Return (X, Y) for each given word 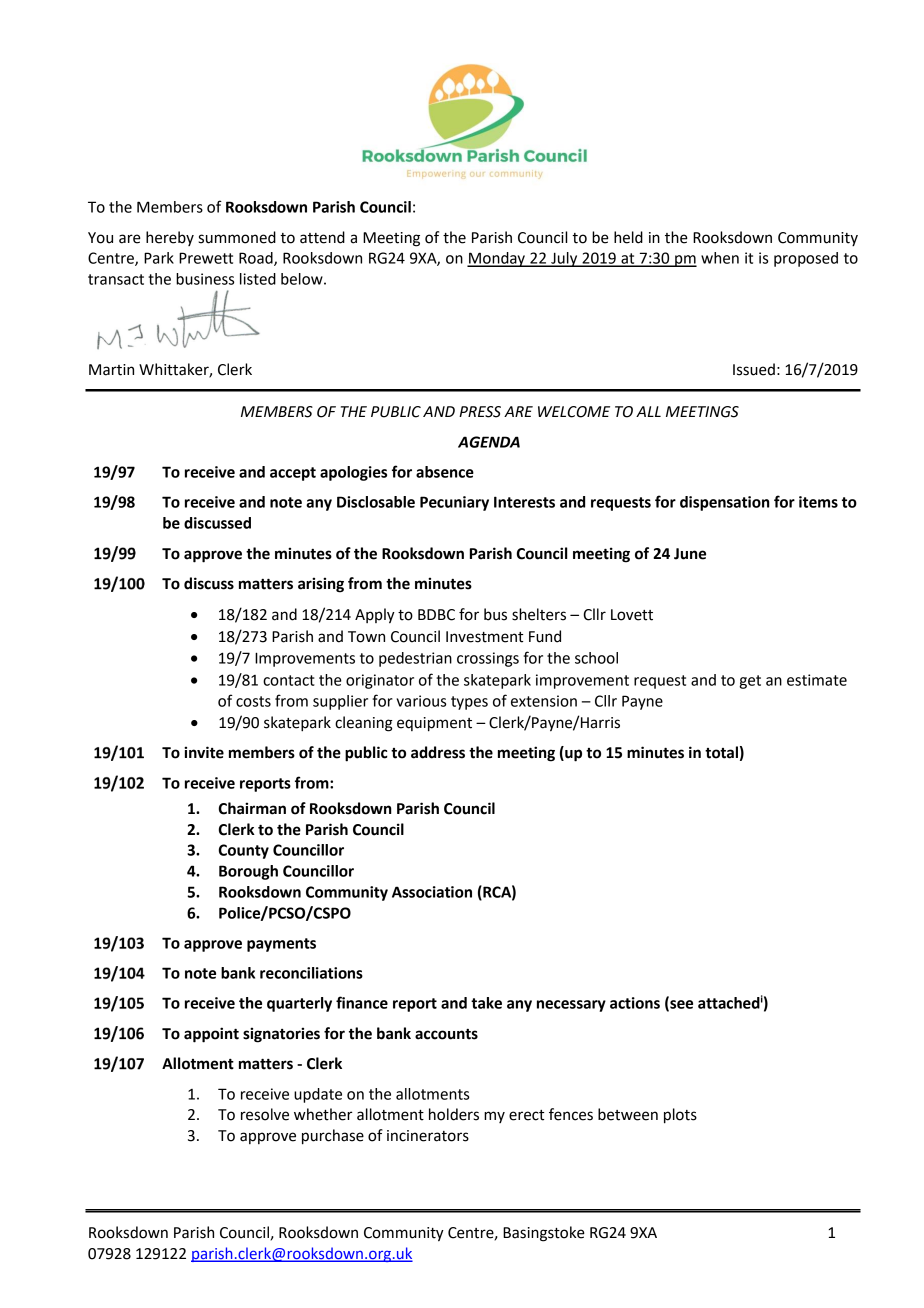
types (469, 703)
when (720, 258)
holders (454, 1114)
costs (253, 701)
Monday (497, 259)
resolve (265, 1114)
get (750, 682)
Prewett (206, 258)
